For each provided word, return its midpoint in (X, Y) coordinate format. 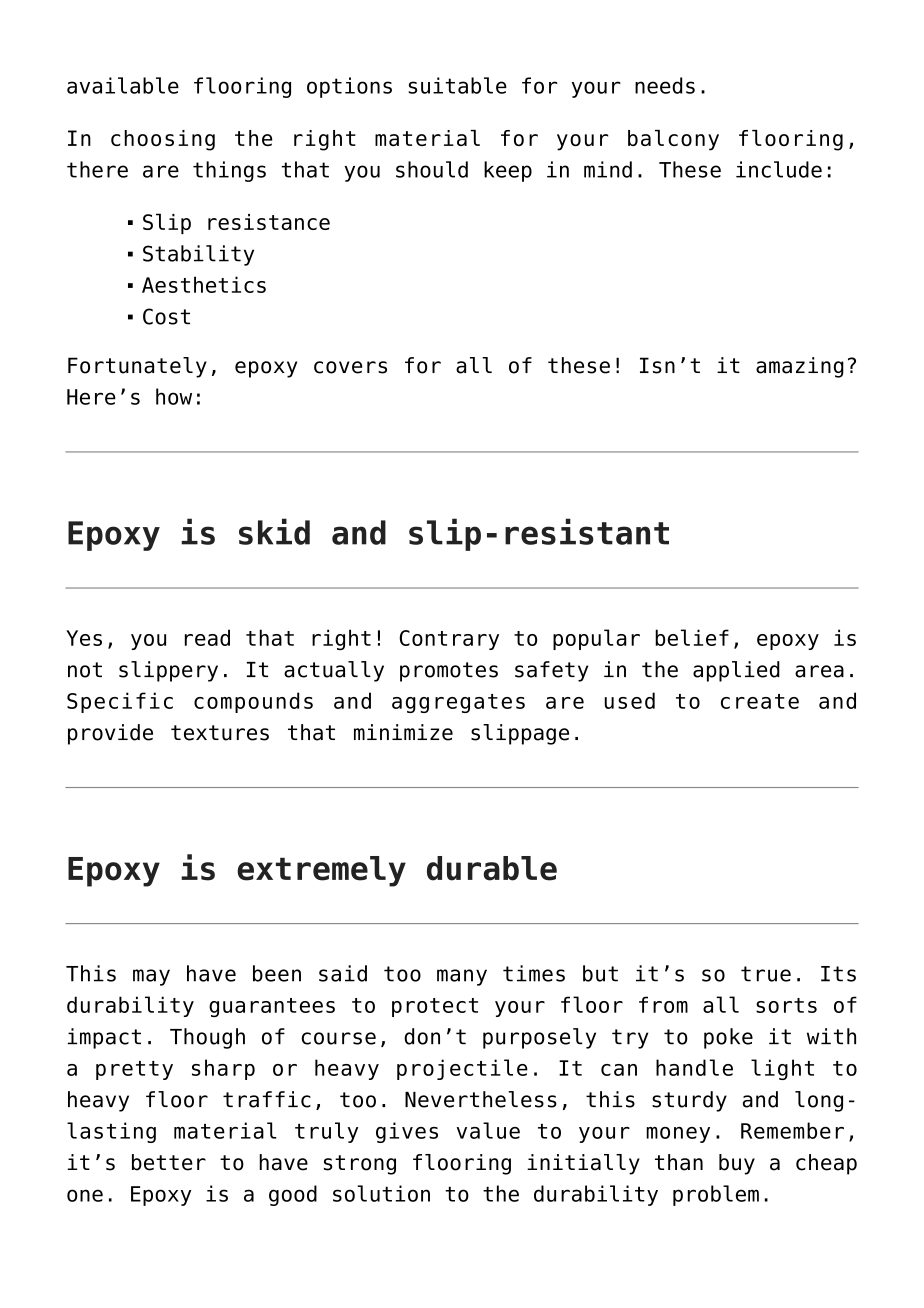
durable (492, 868)
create (760, 701)
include (779, 169)
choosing (163, 140)
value (488, 1130)
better (169, 1162)
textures (220, 733)
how (174, 396)
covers (350, 367)
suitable (457, 85)
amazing (800, 367)
